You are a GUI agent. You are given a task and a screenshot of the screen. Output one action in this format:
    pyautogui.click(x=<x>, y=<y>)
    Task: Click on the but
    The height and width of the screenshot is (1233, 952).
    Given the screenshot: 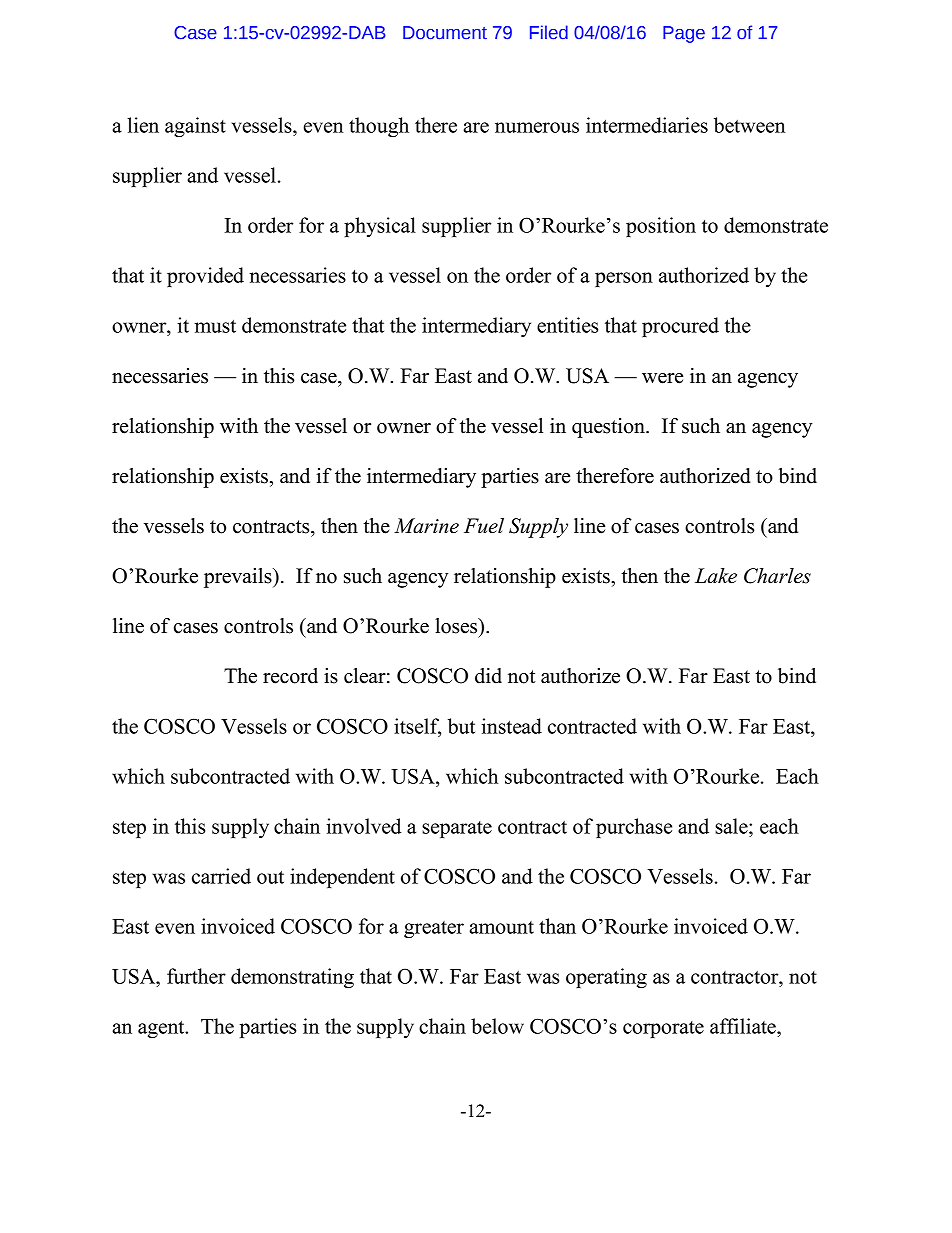 What is the action you would take?
    pyautogui.click(x=461, y=726)
